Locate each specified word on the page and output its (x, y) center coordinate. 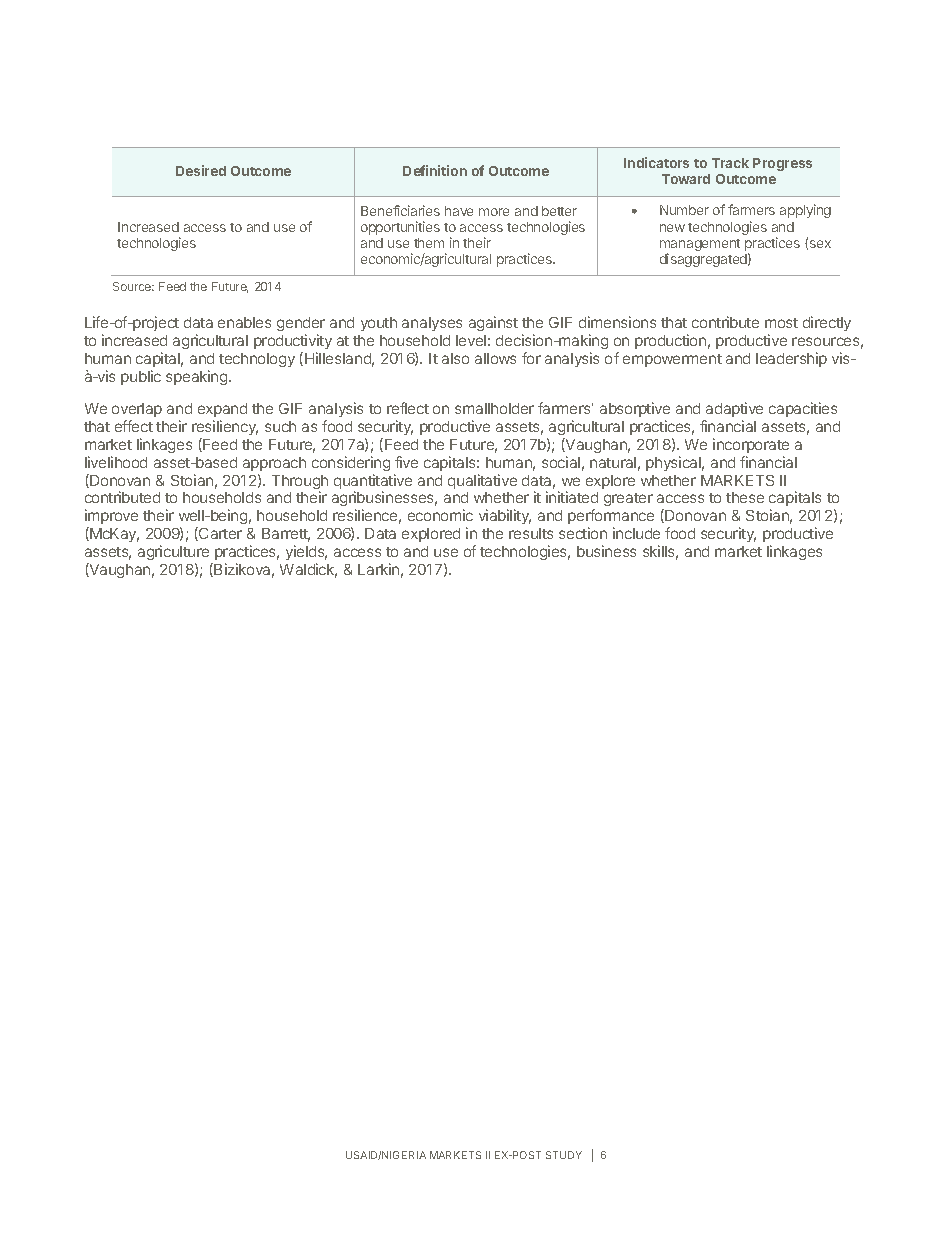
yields (306, 554)
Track (730, 163)
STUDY (564, 1155)
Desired (201, 170)
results (531, 533)
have (459, 211)
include (636, 533)
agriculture (175, 554)
